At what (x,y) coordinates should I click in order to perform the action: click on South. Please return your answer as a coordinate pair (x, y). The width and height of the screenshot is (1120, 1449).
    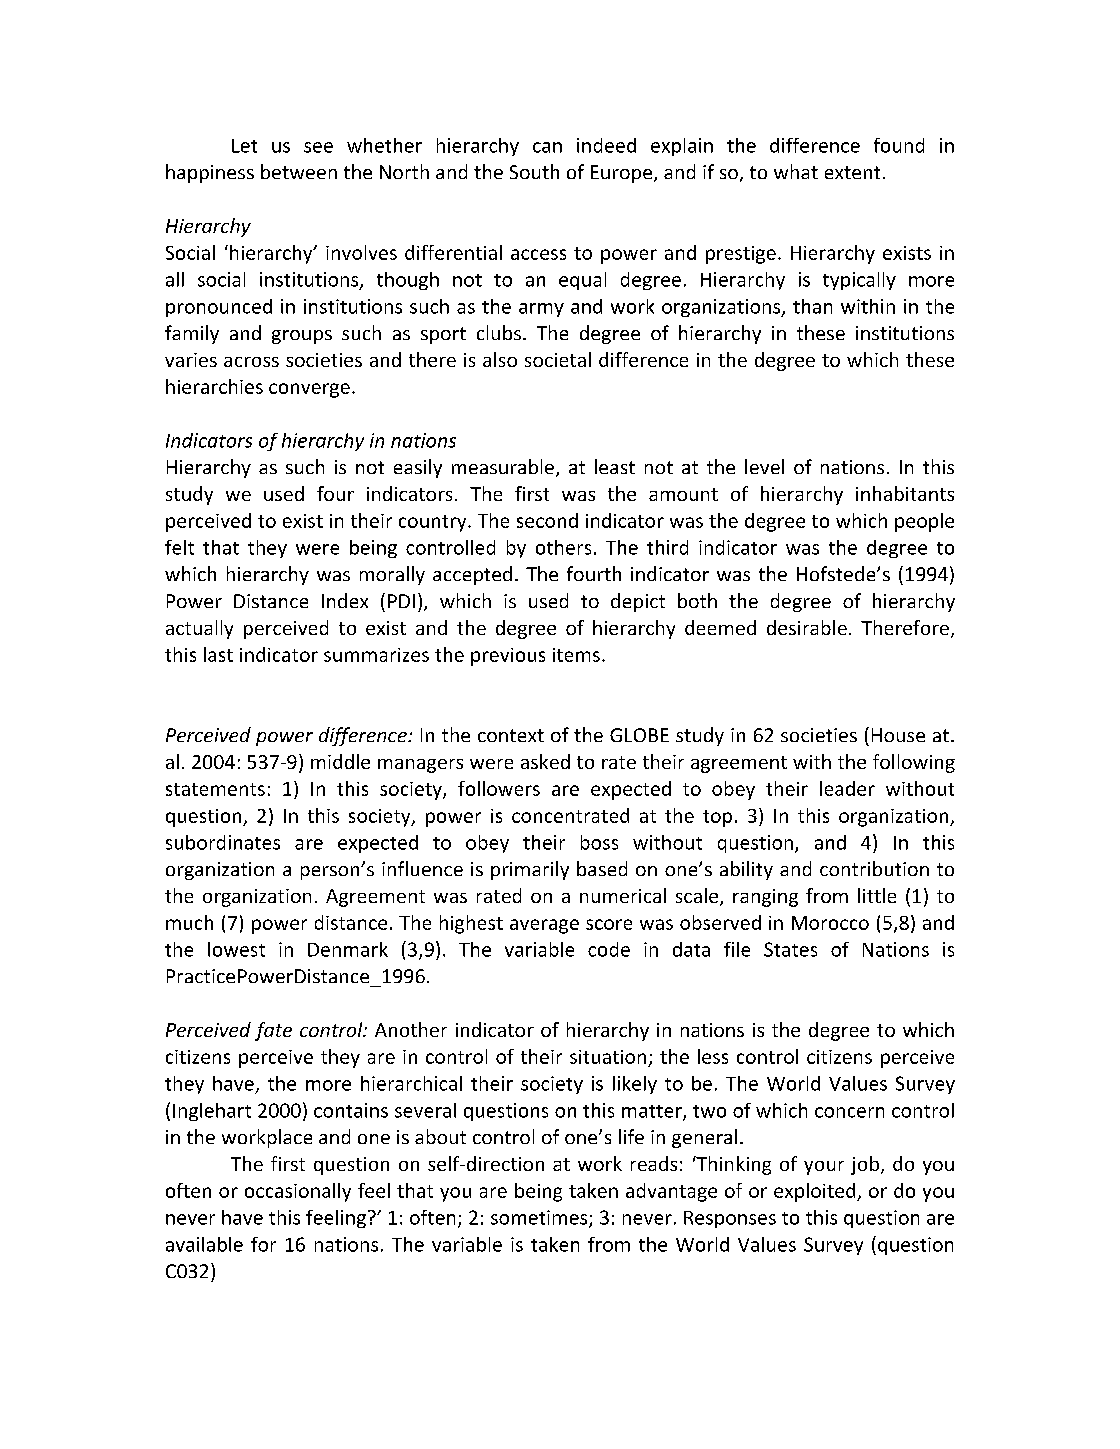
    Looking at the image, I should click on (534, 171).
